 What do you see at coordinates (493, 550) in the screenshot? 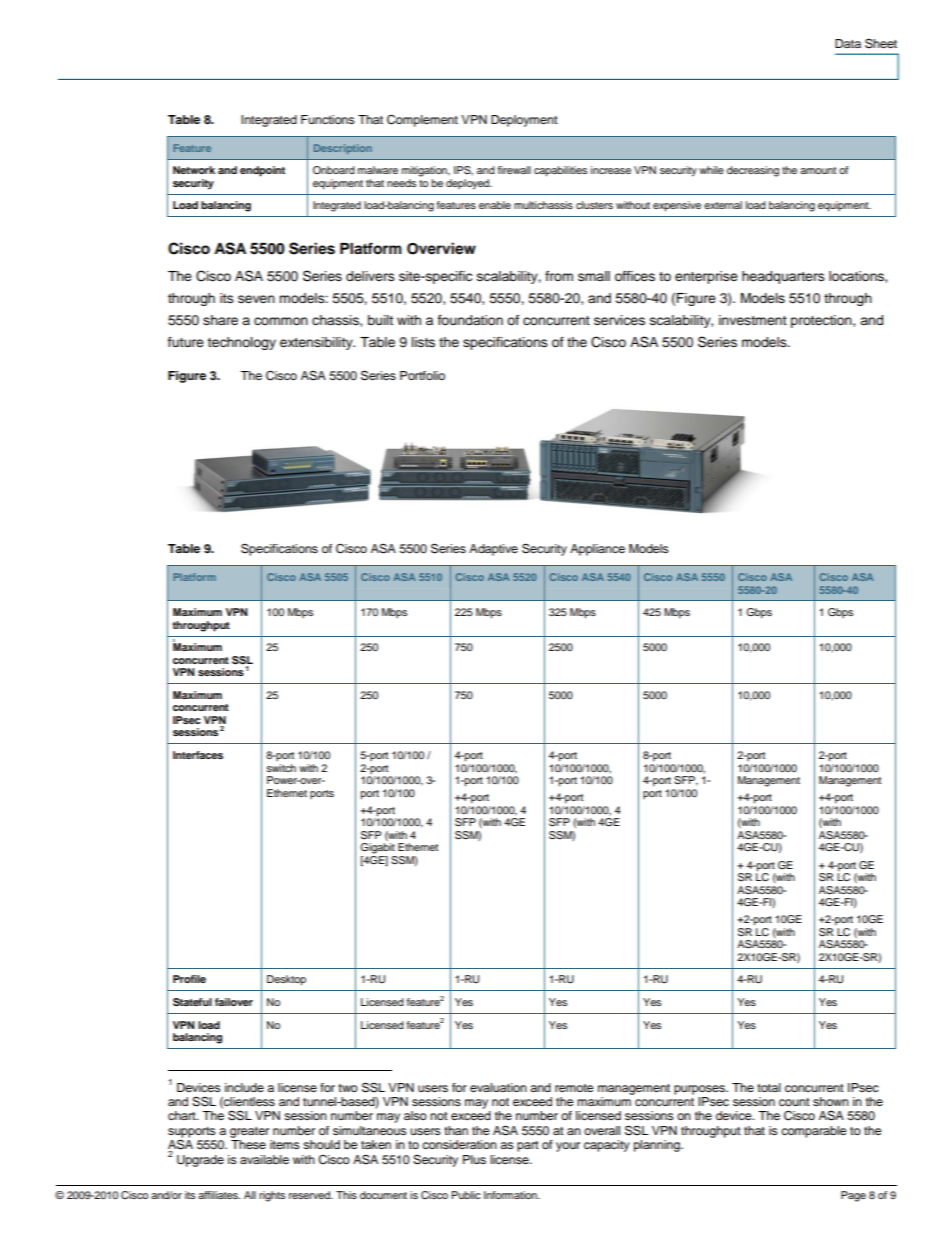
I see `Adaptive` at bounding box center [493, 550].
